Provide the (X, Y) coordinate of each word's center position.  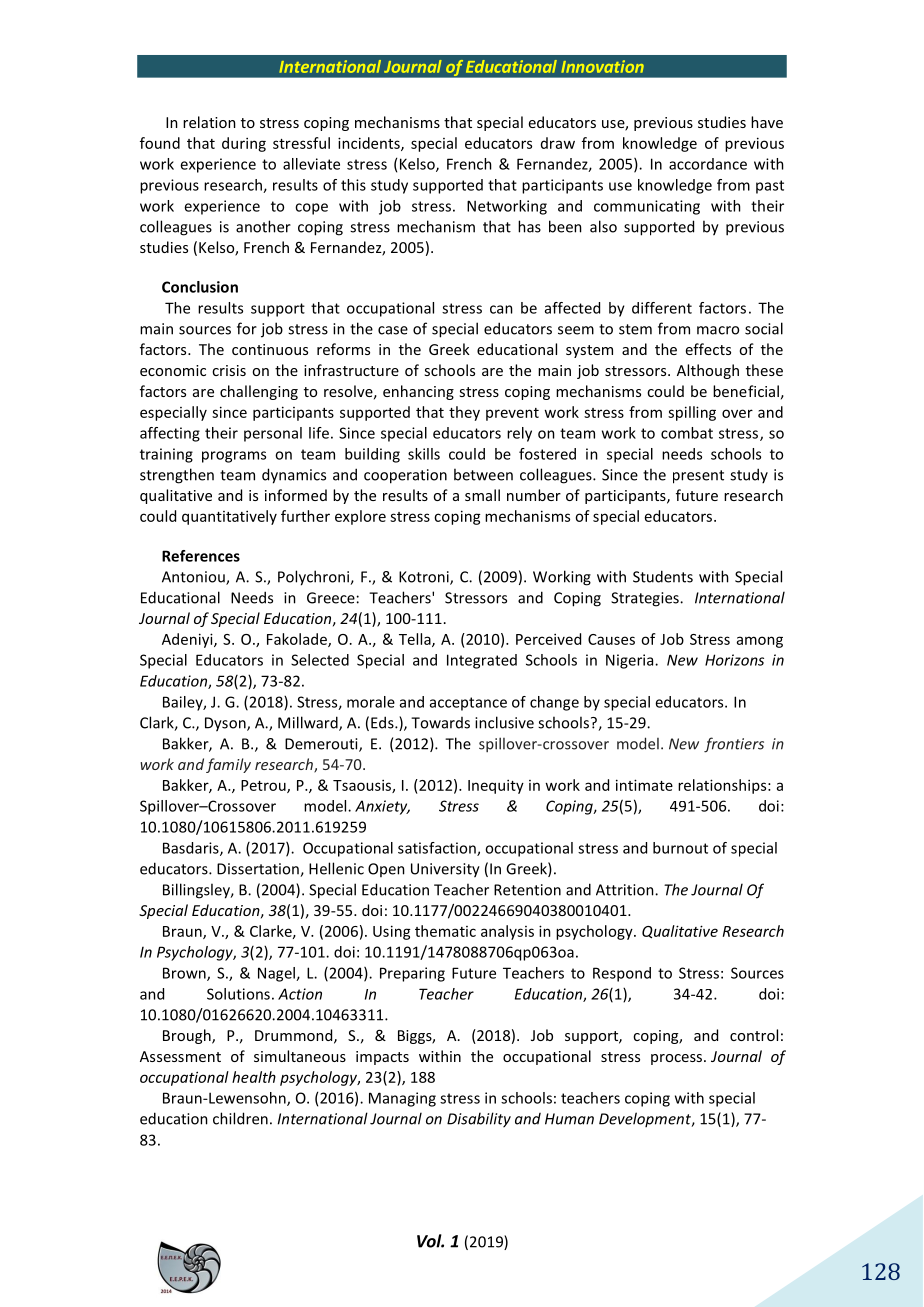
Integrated (482, 661)
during (244, 144)
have (767, 122)
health (254, 1077)
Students (663, 576)
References (201, 556)
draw (558, 143)
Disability (479, 1120)
